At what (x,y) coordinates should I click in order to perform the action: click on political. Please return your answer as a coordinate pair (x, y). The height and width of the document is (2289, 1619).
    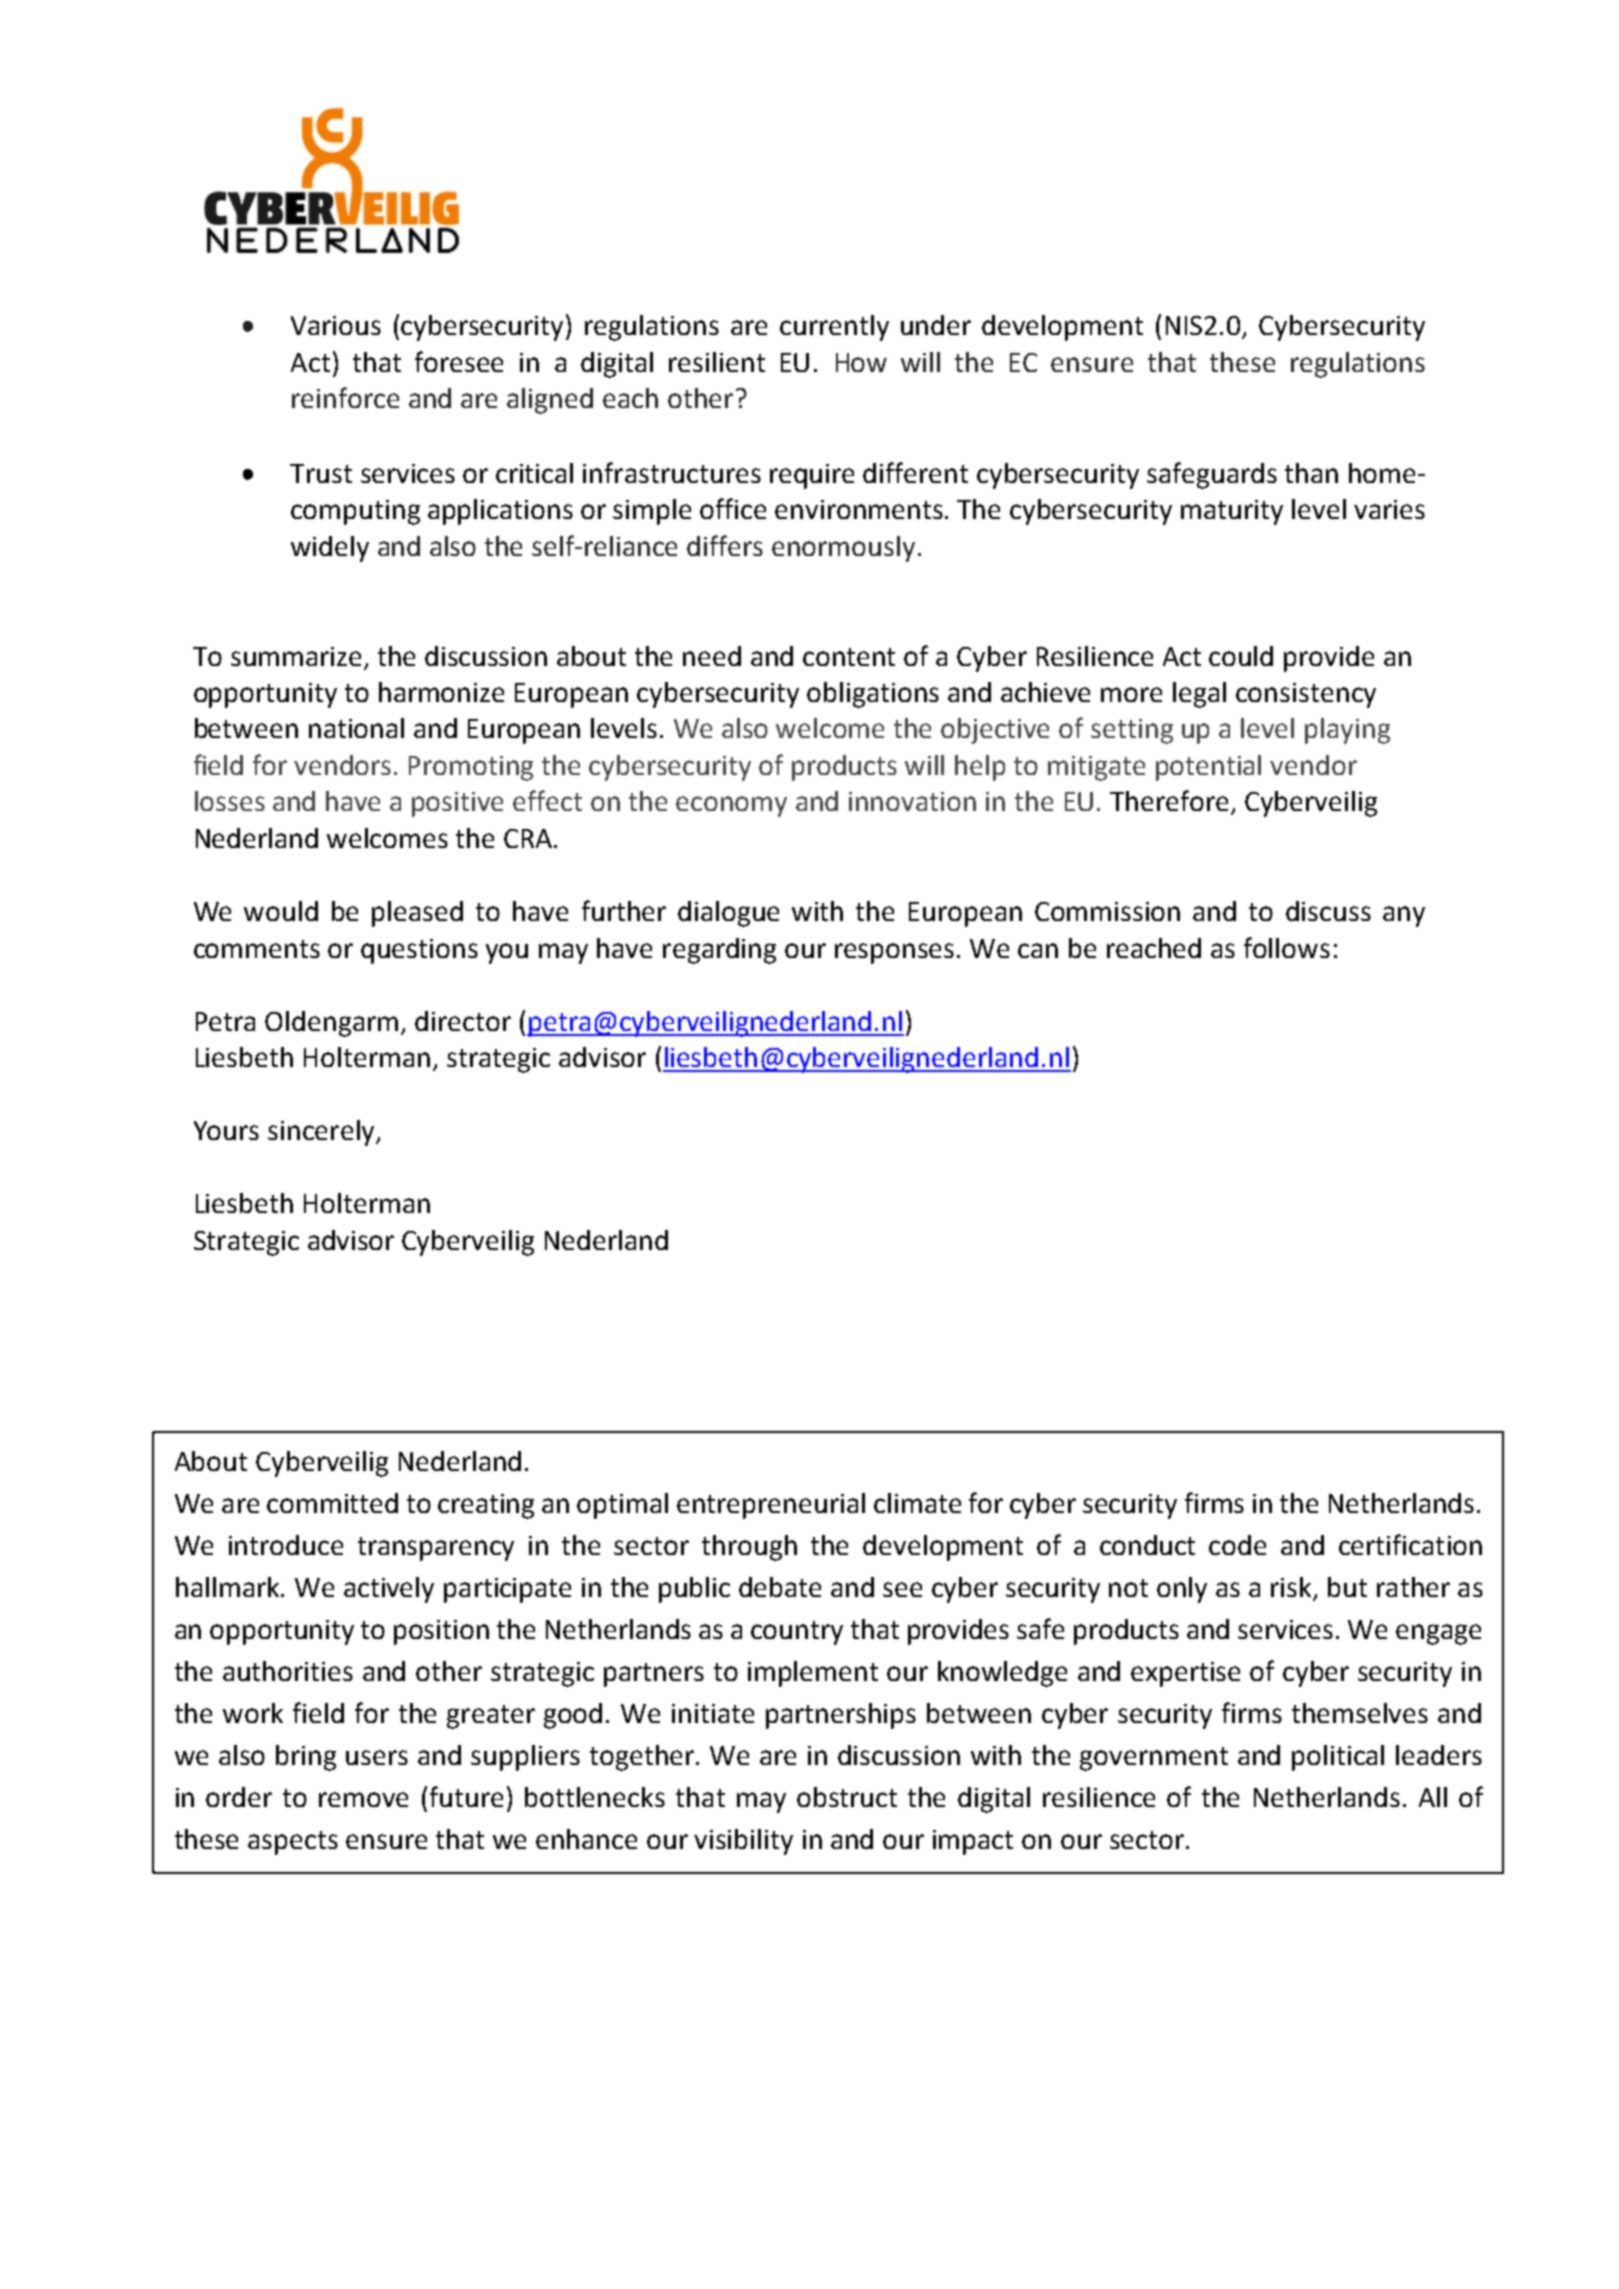
    Looking at the image, I should click on (1338, 1758).
